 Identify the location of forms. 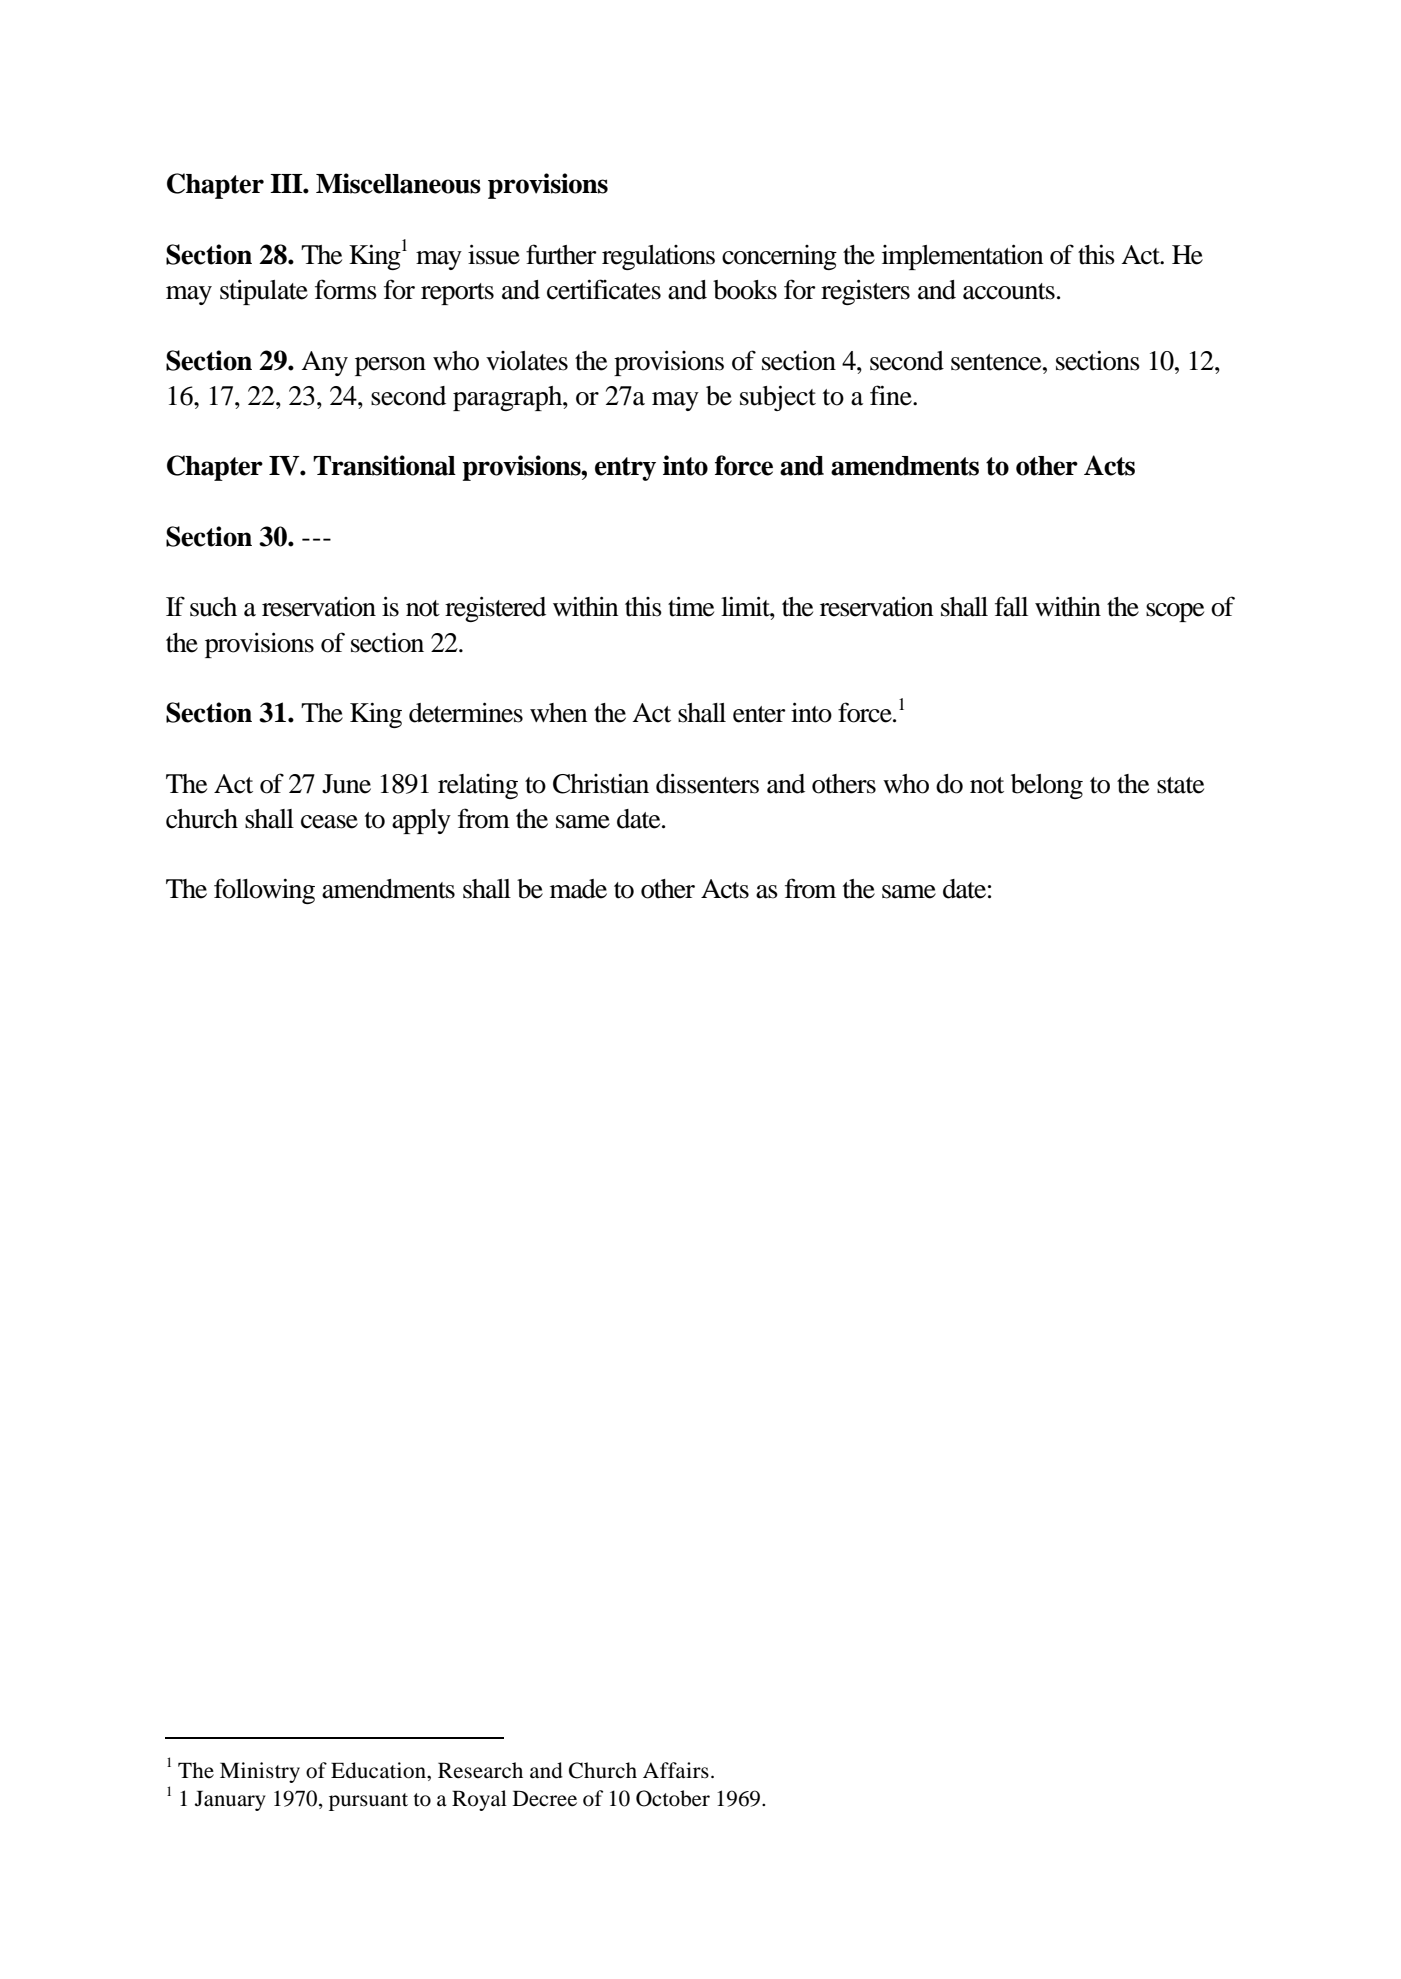
(346, 289).
